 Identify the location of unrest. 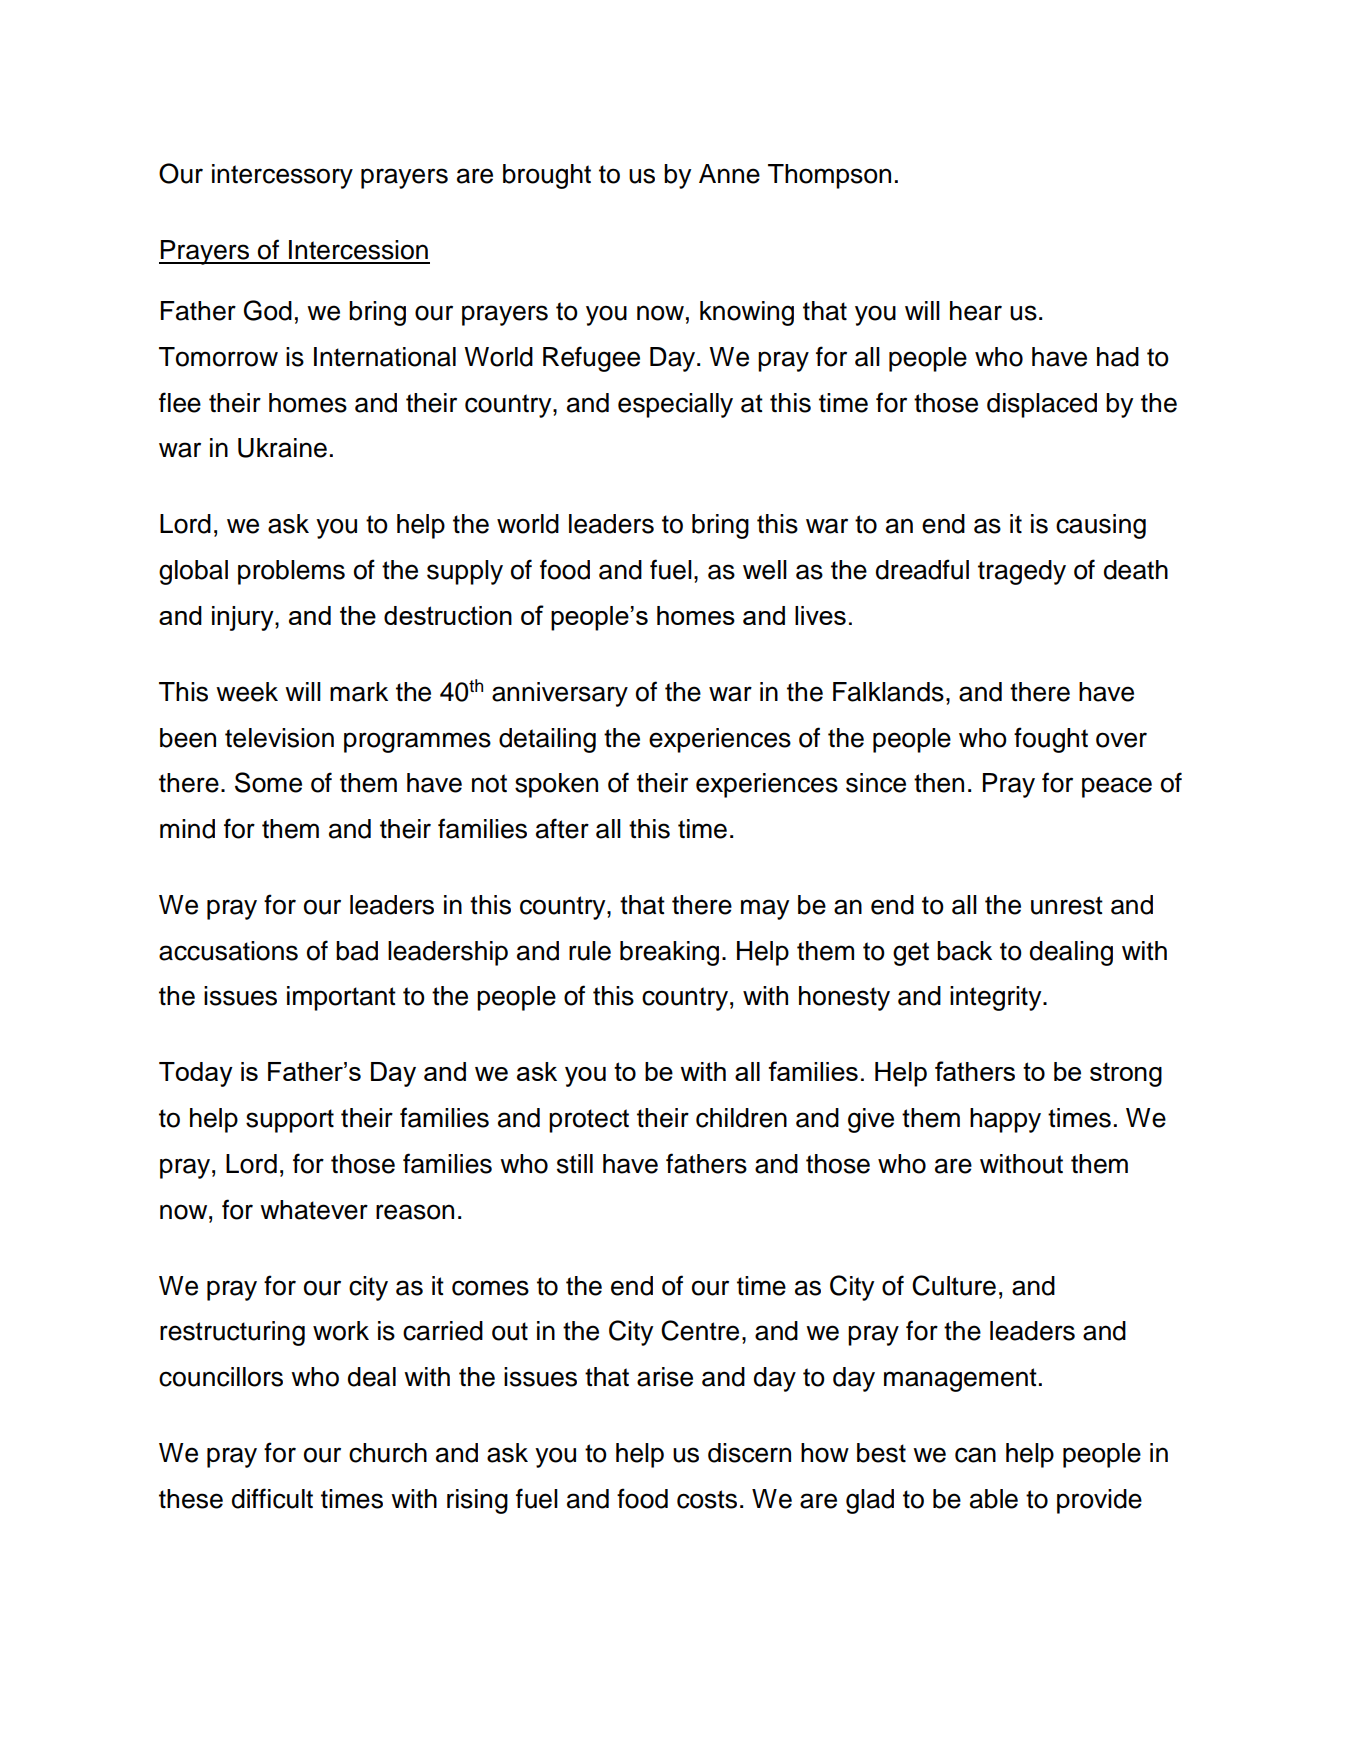
(1067, 905).
